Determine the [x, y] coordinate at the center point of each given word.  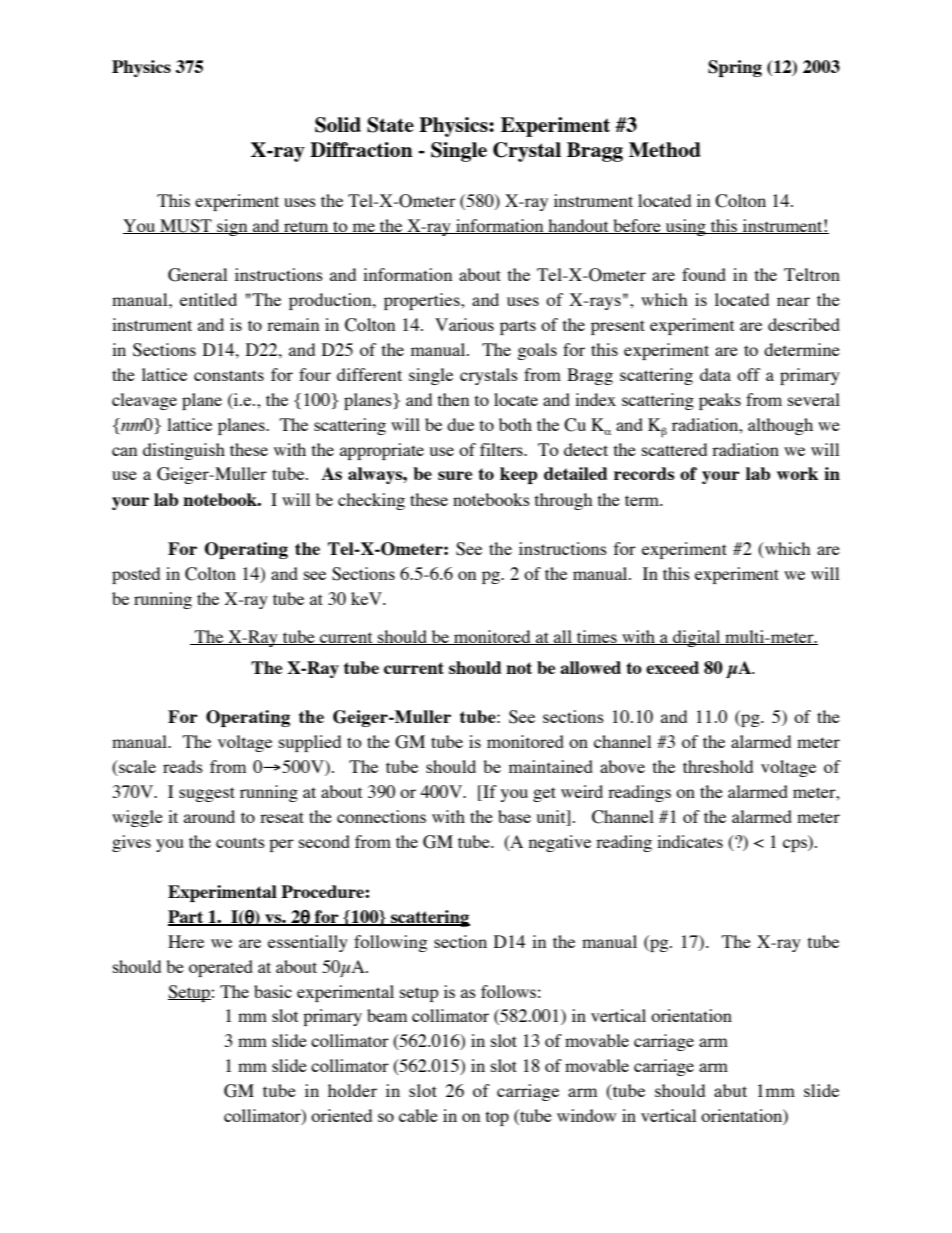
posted [136, 575]
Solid [338, 125]
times [597, 637]
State [390, 125]
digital [697, 638]
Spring [735, 68]
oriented [341, 1115]
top [497, 1118]
